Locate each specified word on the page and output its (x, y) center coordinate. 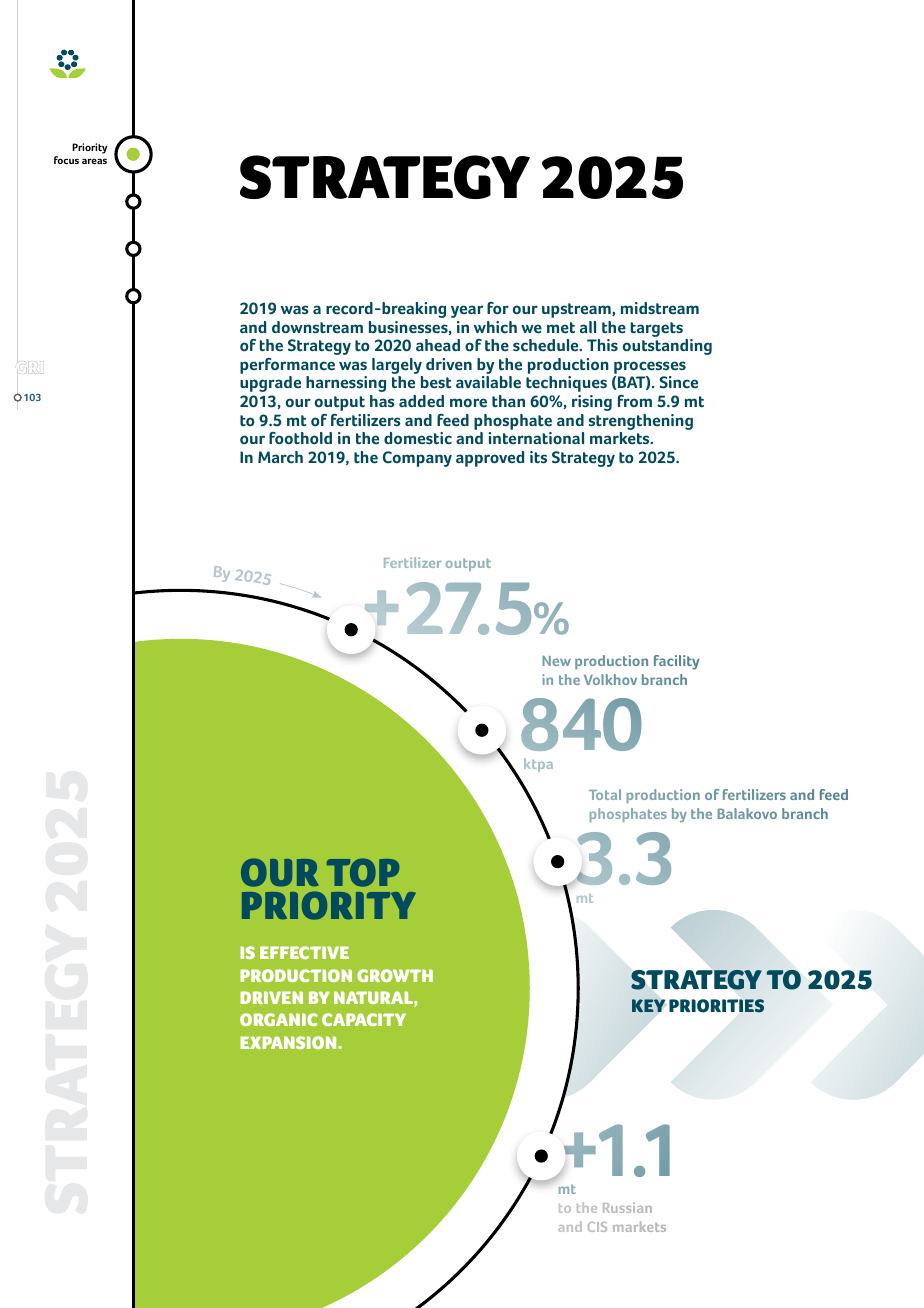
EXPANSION (289, 1042)
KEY (648, 1005)
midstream (660, 308)
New (556, 661)
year (467, 311)
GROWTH (395, 975)
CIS (597, 1227)
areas (94, 161)
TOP (363, 872)
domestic (418, 438)
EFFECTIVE (304, 952)
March (280, 457)
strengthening (641, 423)
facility (677, 662)
